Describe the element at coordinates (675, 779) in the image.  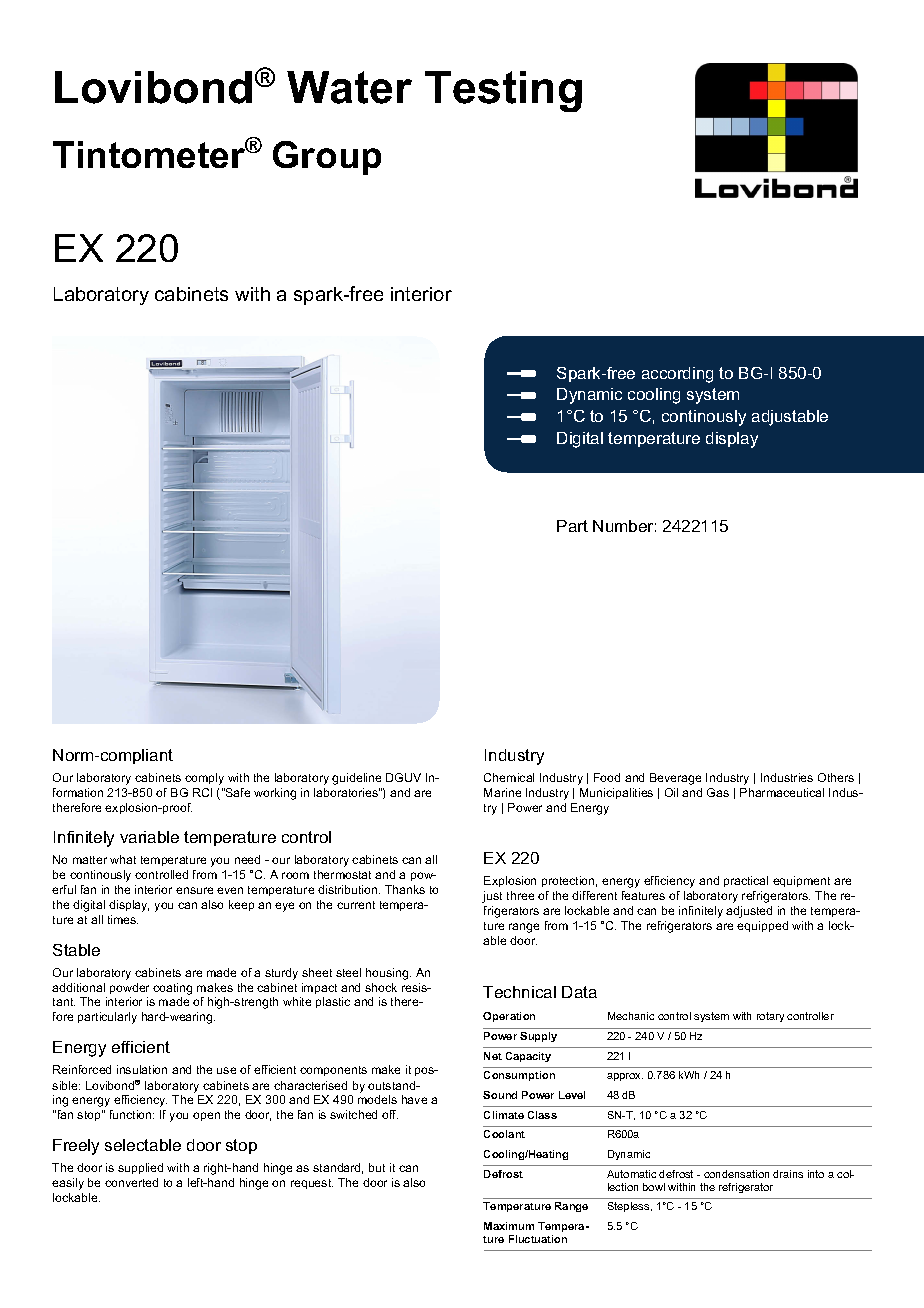
I see `Beverage` at that location.
